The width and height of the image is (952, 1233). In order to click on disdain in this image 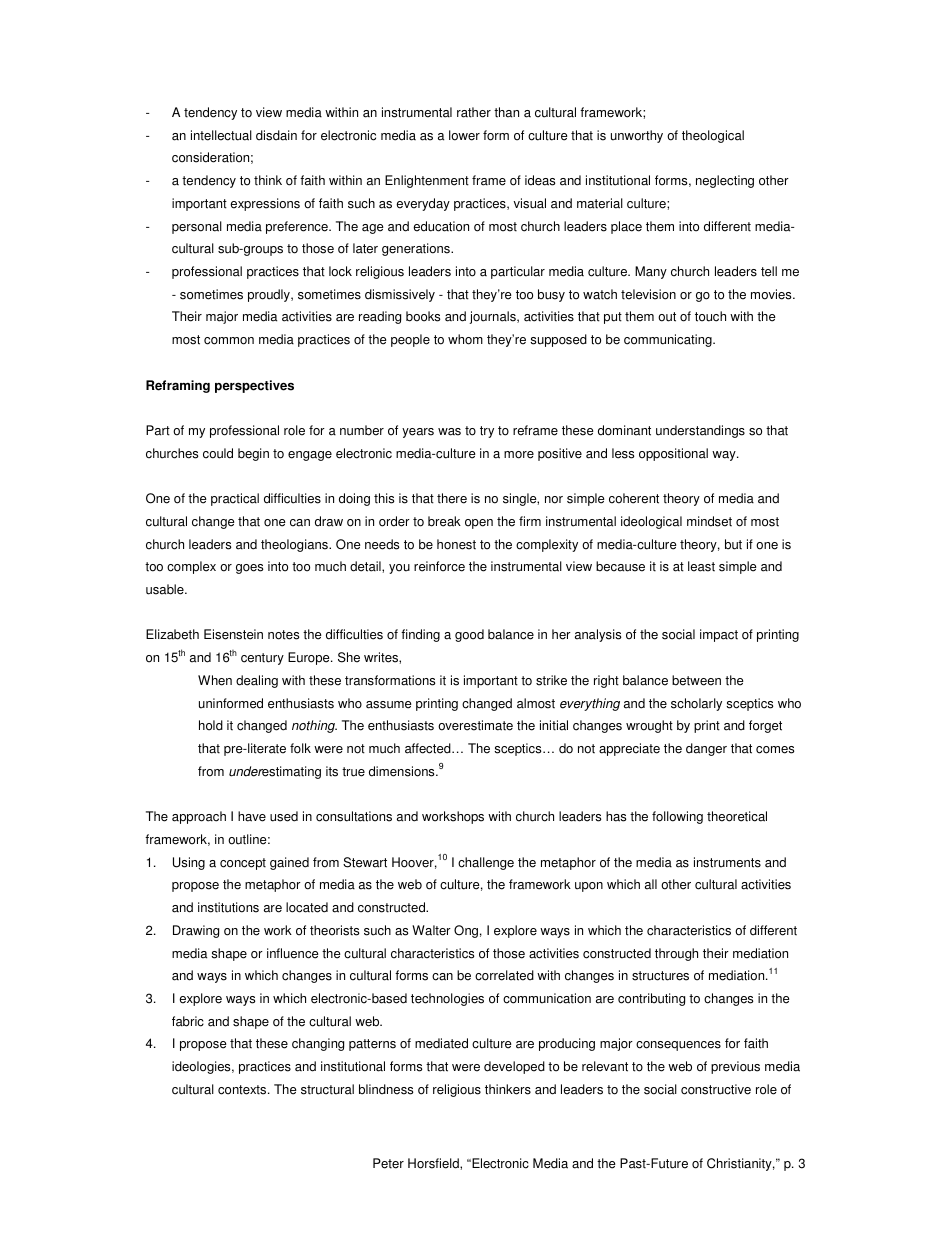, I will do `click(276, 135)`.
